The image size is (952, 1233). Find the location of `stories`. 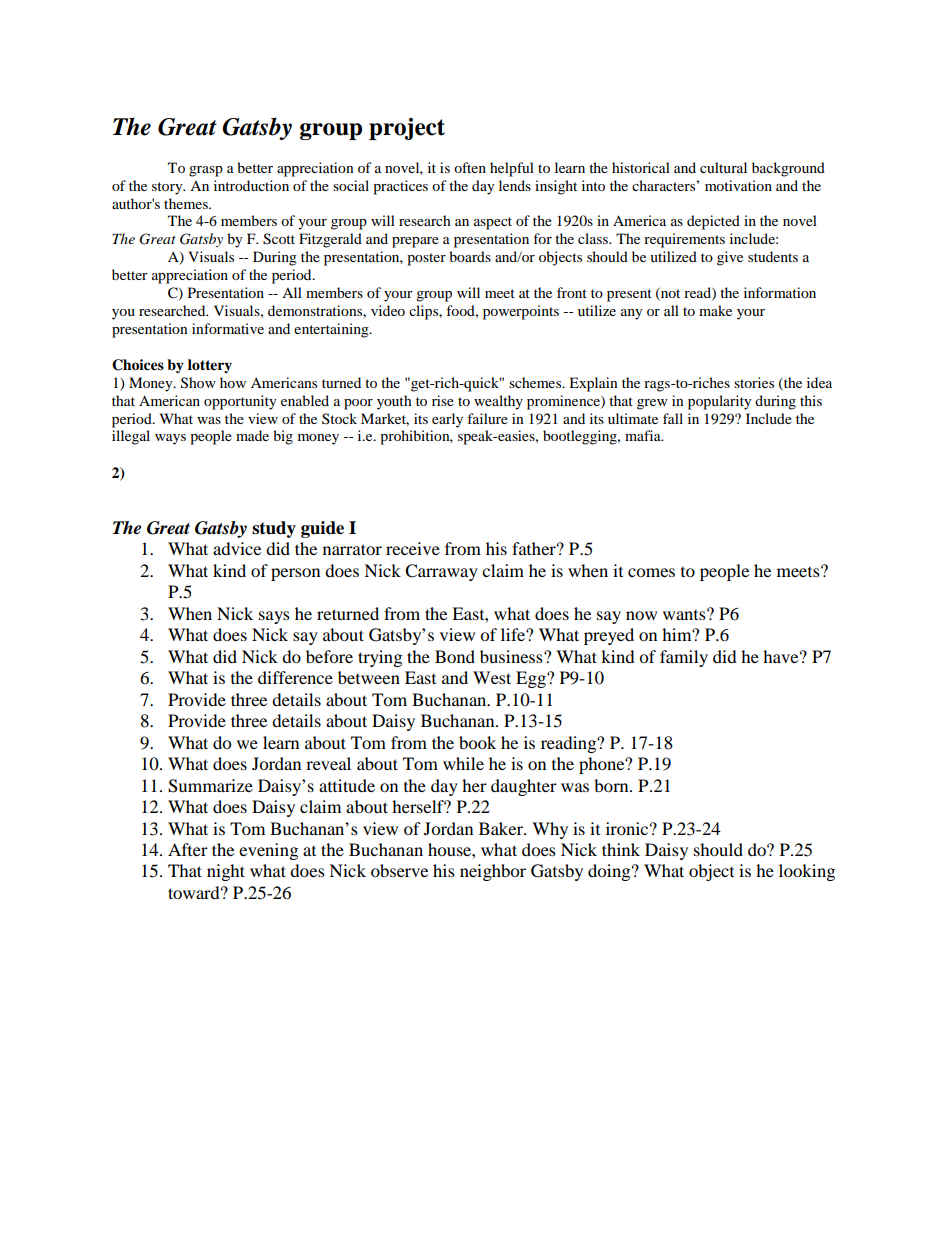

stories is located at coordinates (754, 382).
